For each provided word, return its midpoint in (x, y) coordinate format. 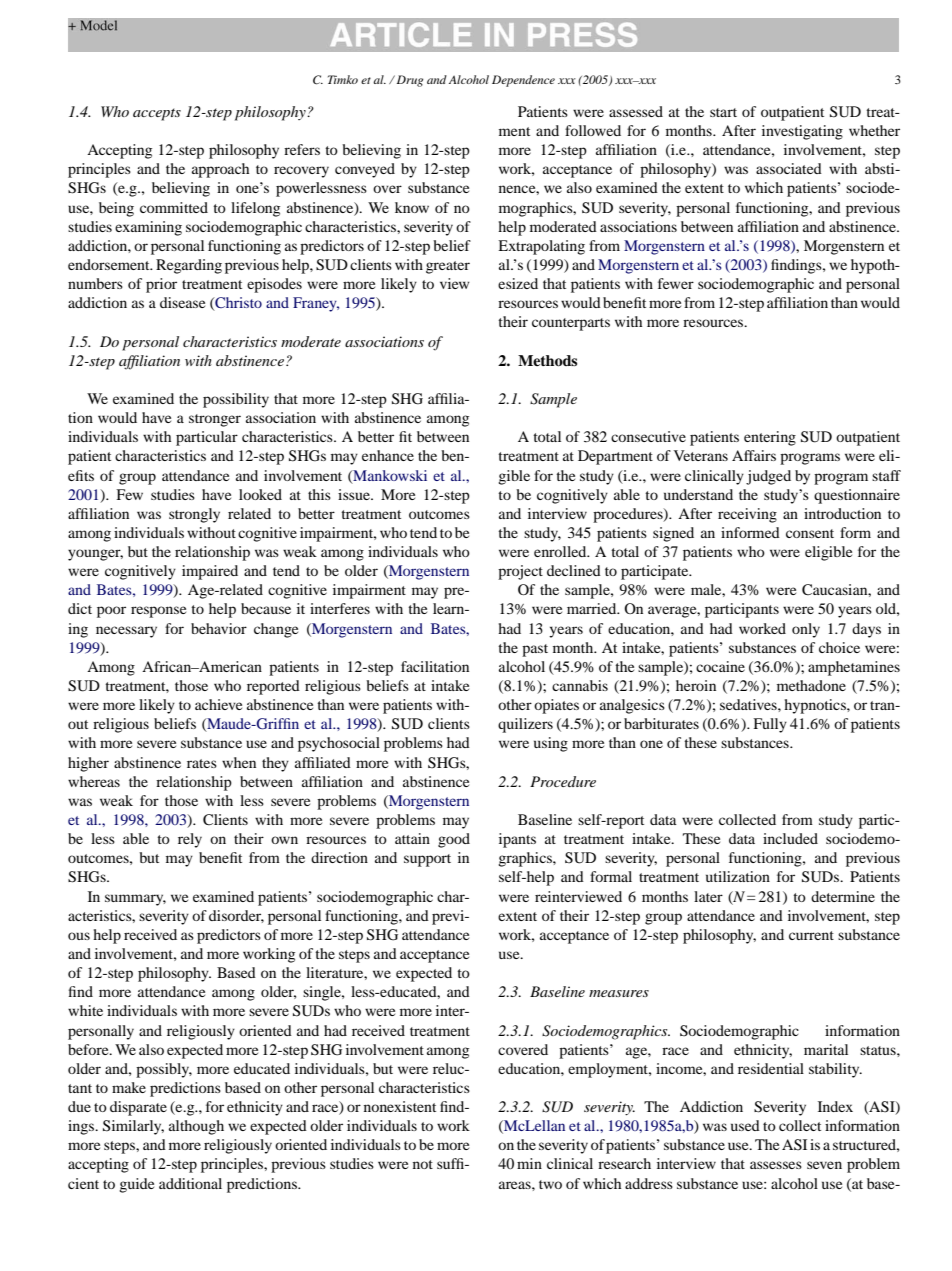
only (806, 630)
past (535, 650)
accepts (157, 114)
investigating (802, 132)
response (158, 612)
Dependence (523, 81)
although (196, 1127)
